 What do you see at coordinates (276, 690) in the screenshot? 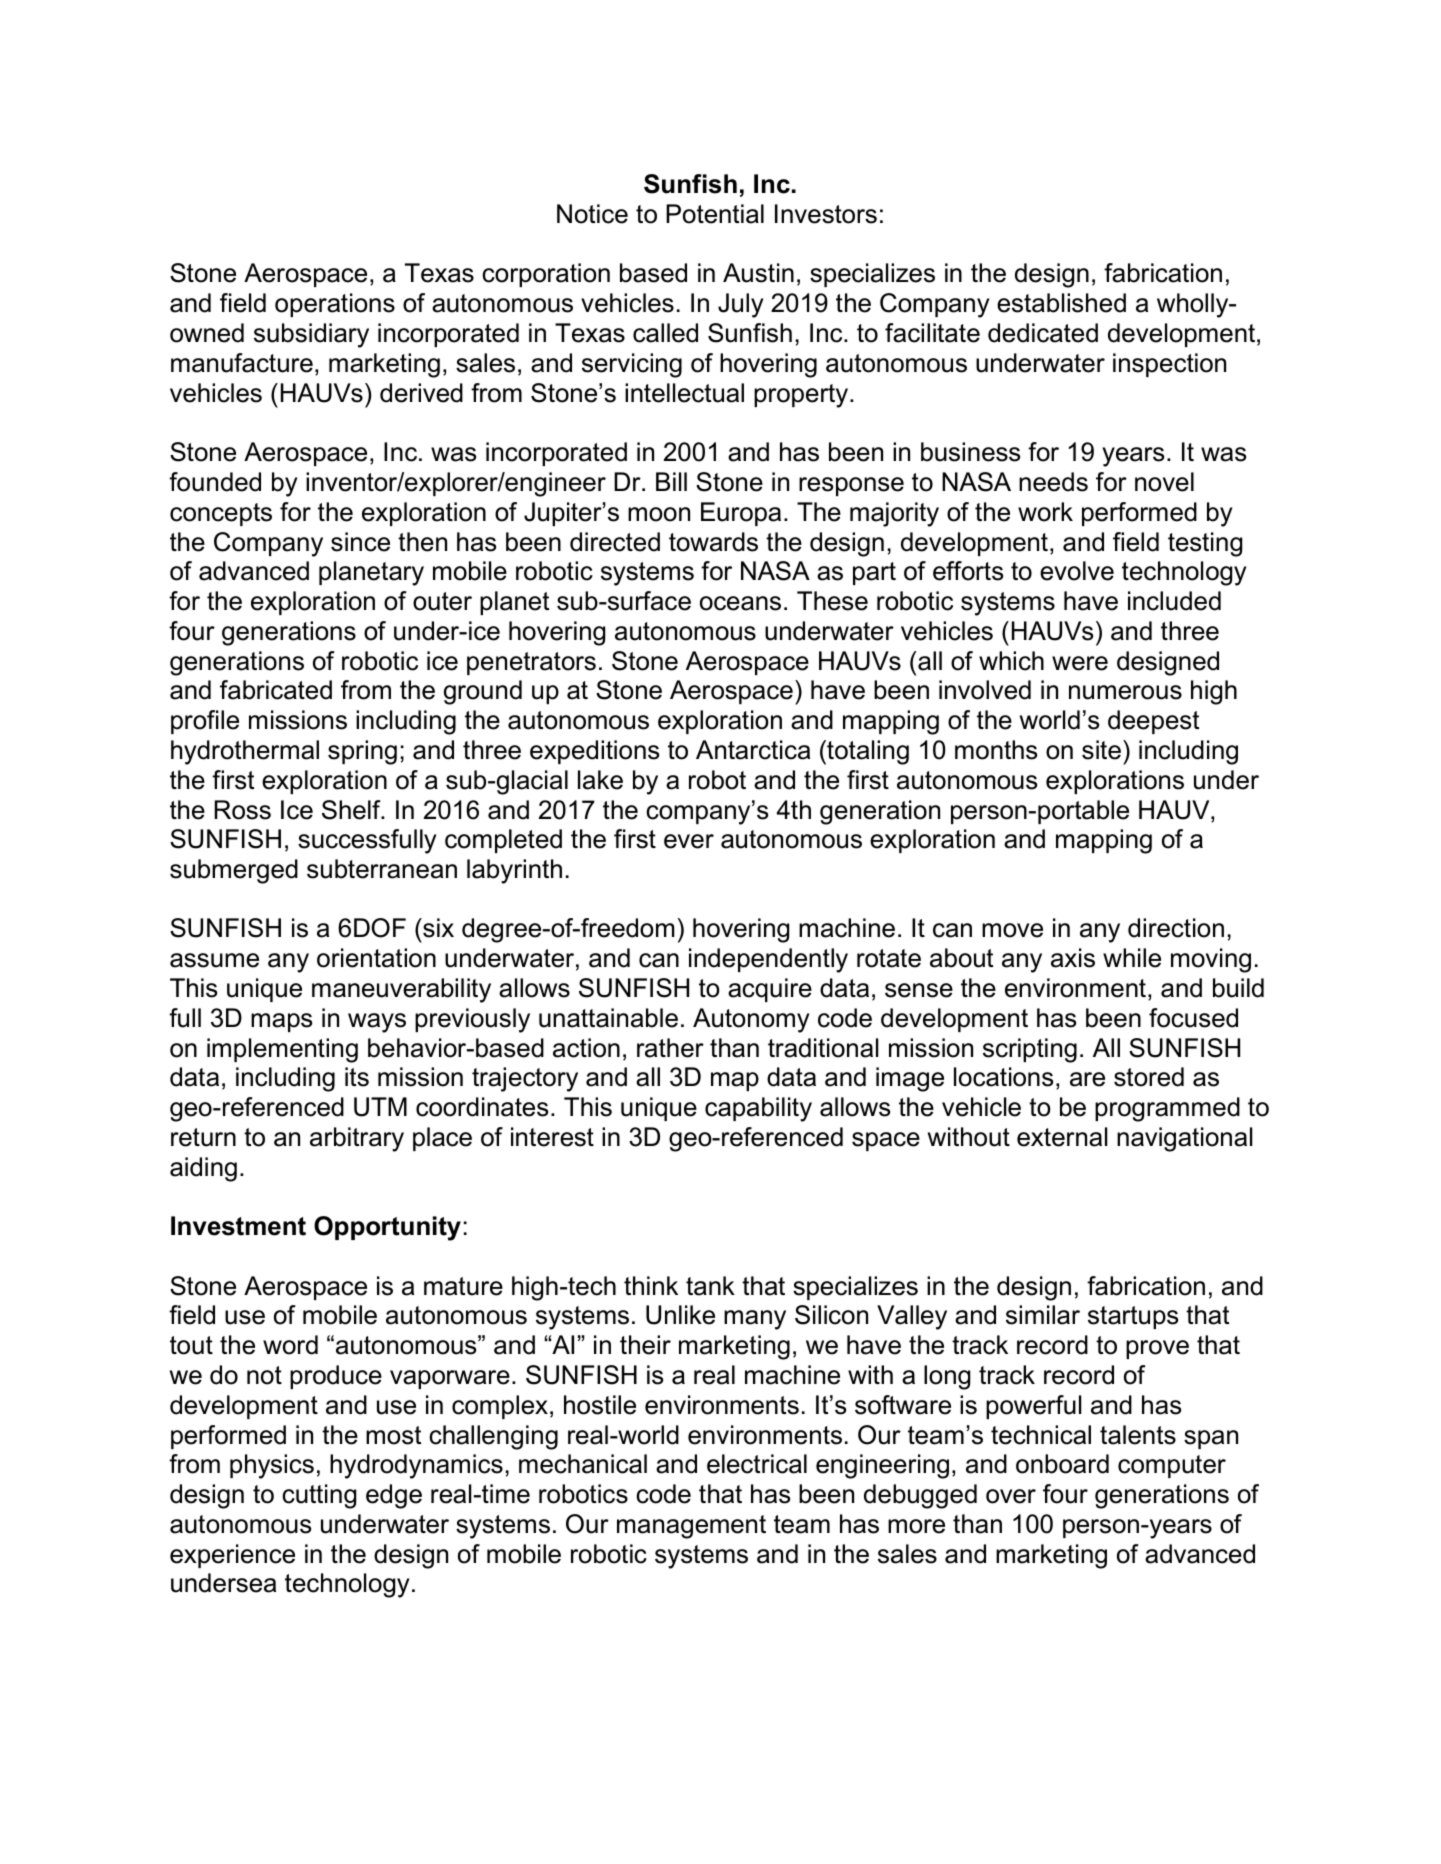
I see `fabricated` at bounding box center [276, 690].
